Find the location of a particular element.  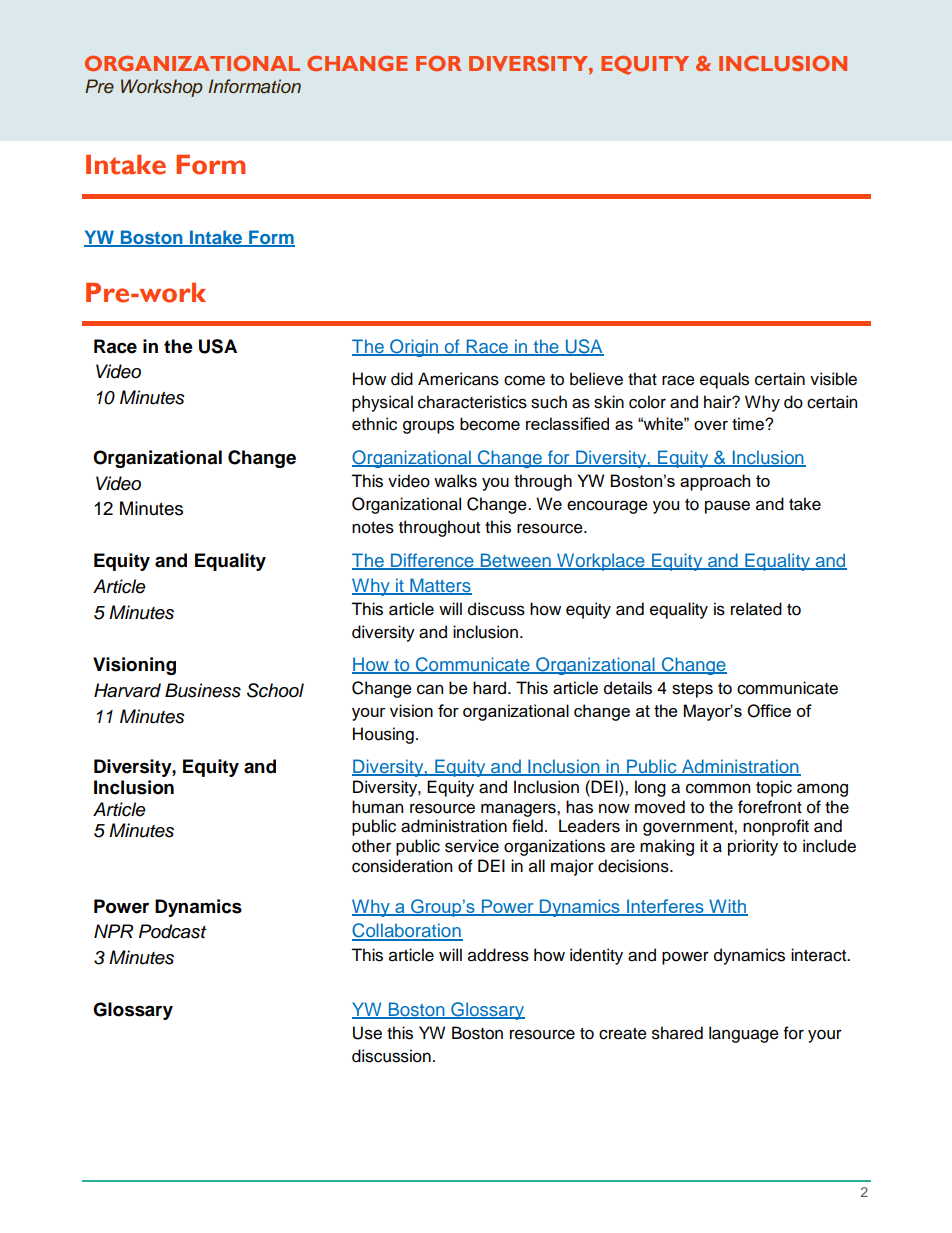

human is located at coordinates (377, 807).
